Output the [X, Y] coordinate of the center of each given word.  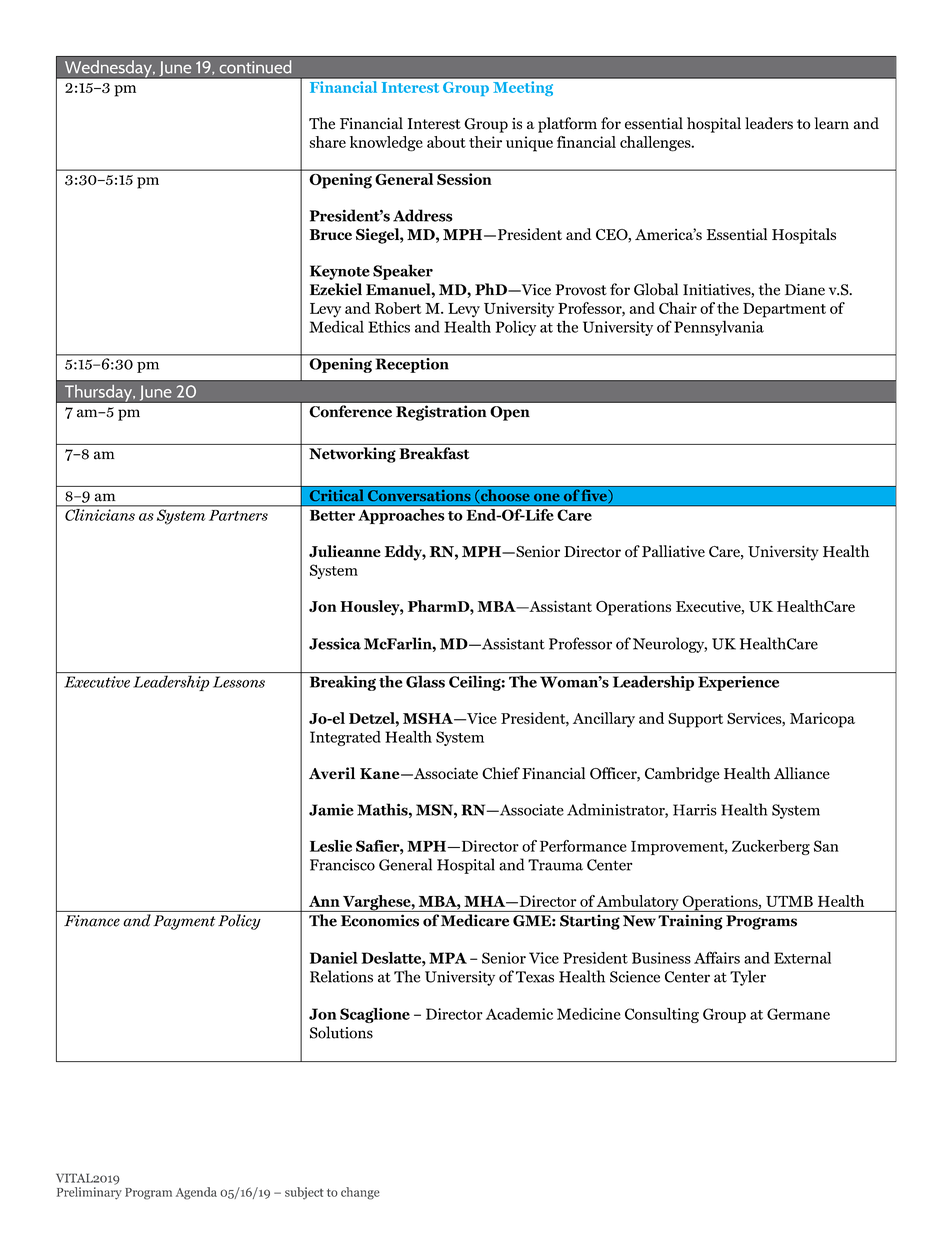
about [446, 142]
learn [831, 123]
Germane [798, 1014]
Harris [695, 810]
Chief [501, 773]
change [360, 1193]
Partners [238, 515]
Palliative [673, 551]
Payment [184, 922]
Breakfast [435, 453]
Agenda [196, 1193]
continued [255, 67]
